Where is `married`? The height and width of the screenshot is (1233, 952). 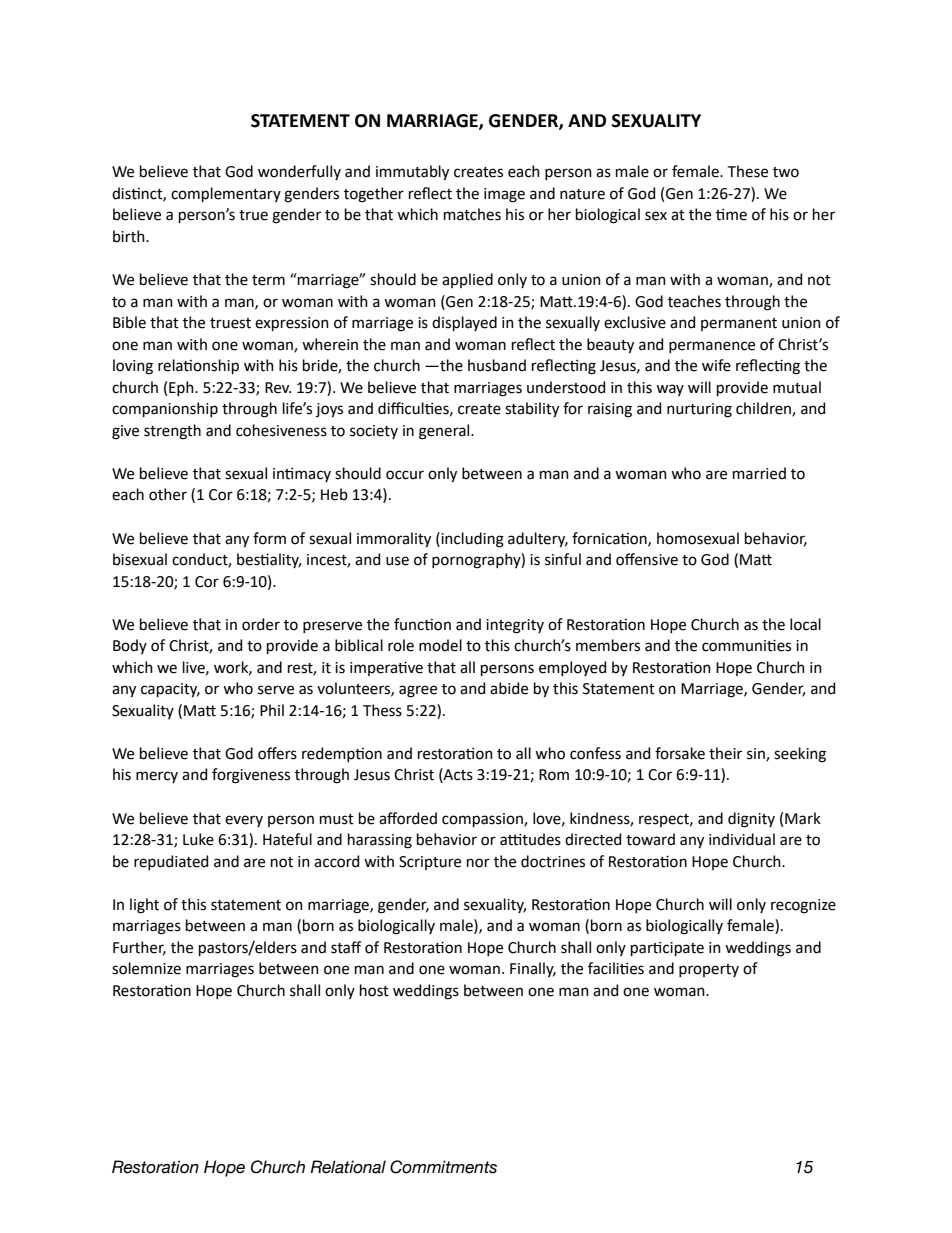 married is located at coordinates (759, 473).
